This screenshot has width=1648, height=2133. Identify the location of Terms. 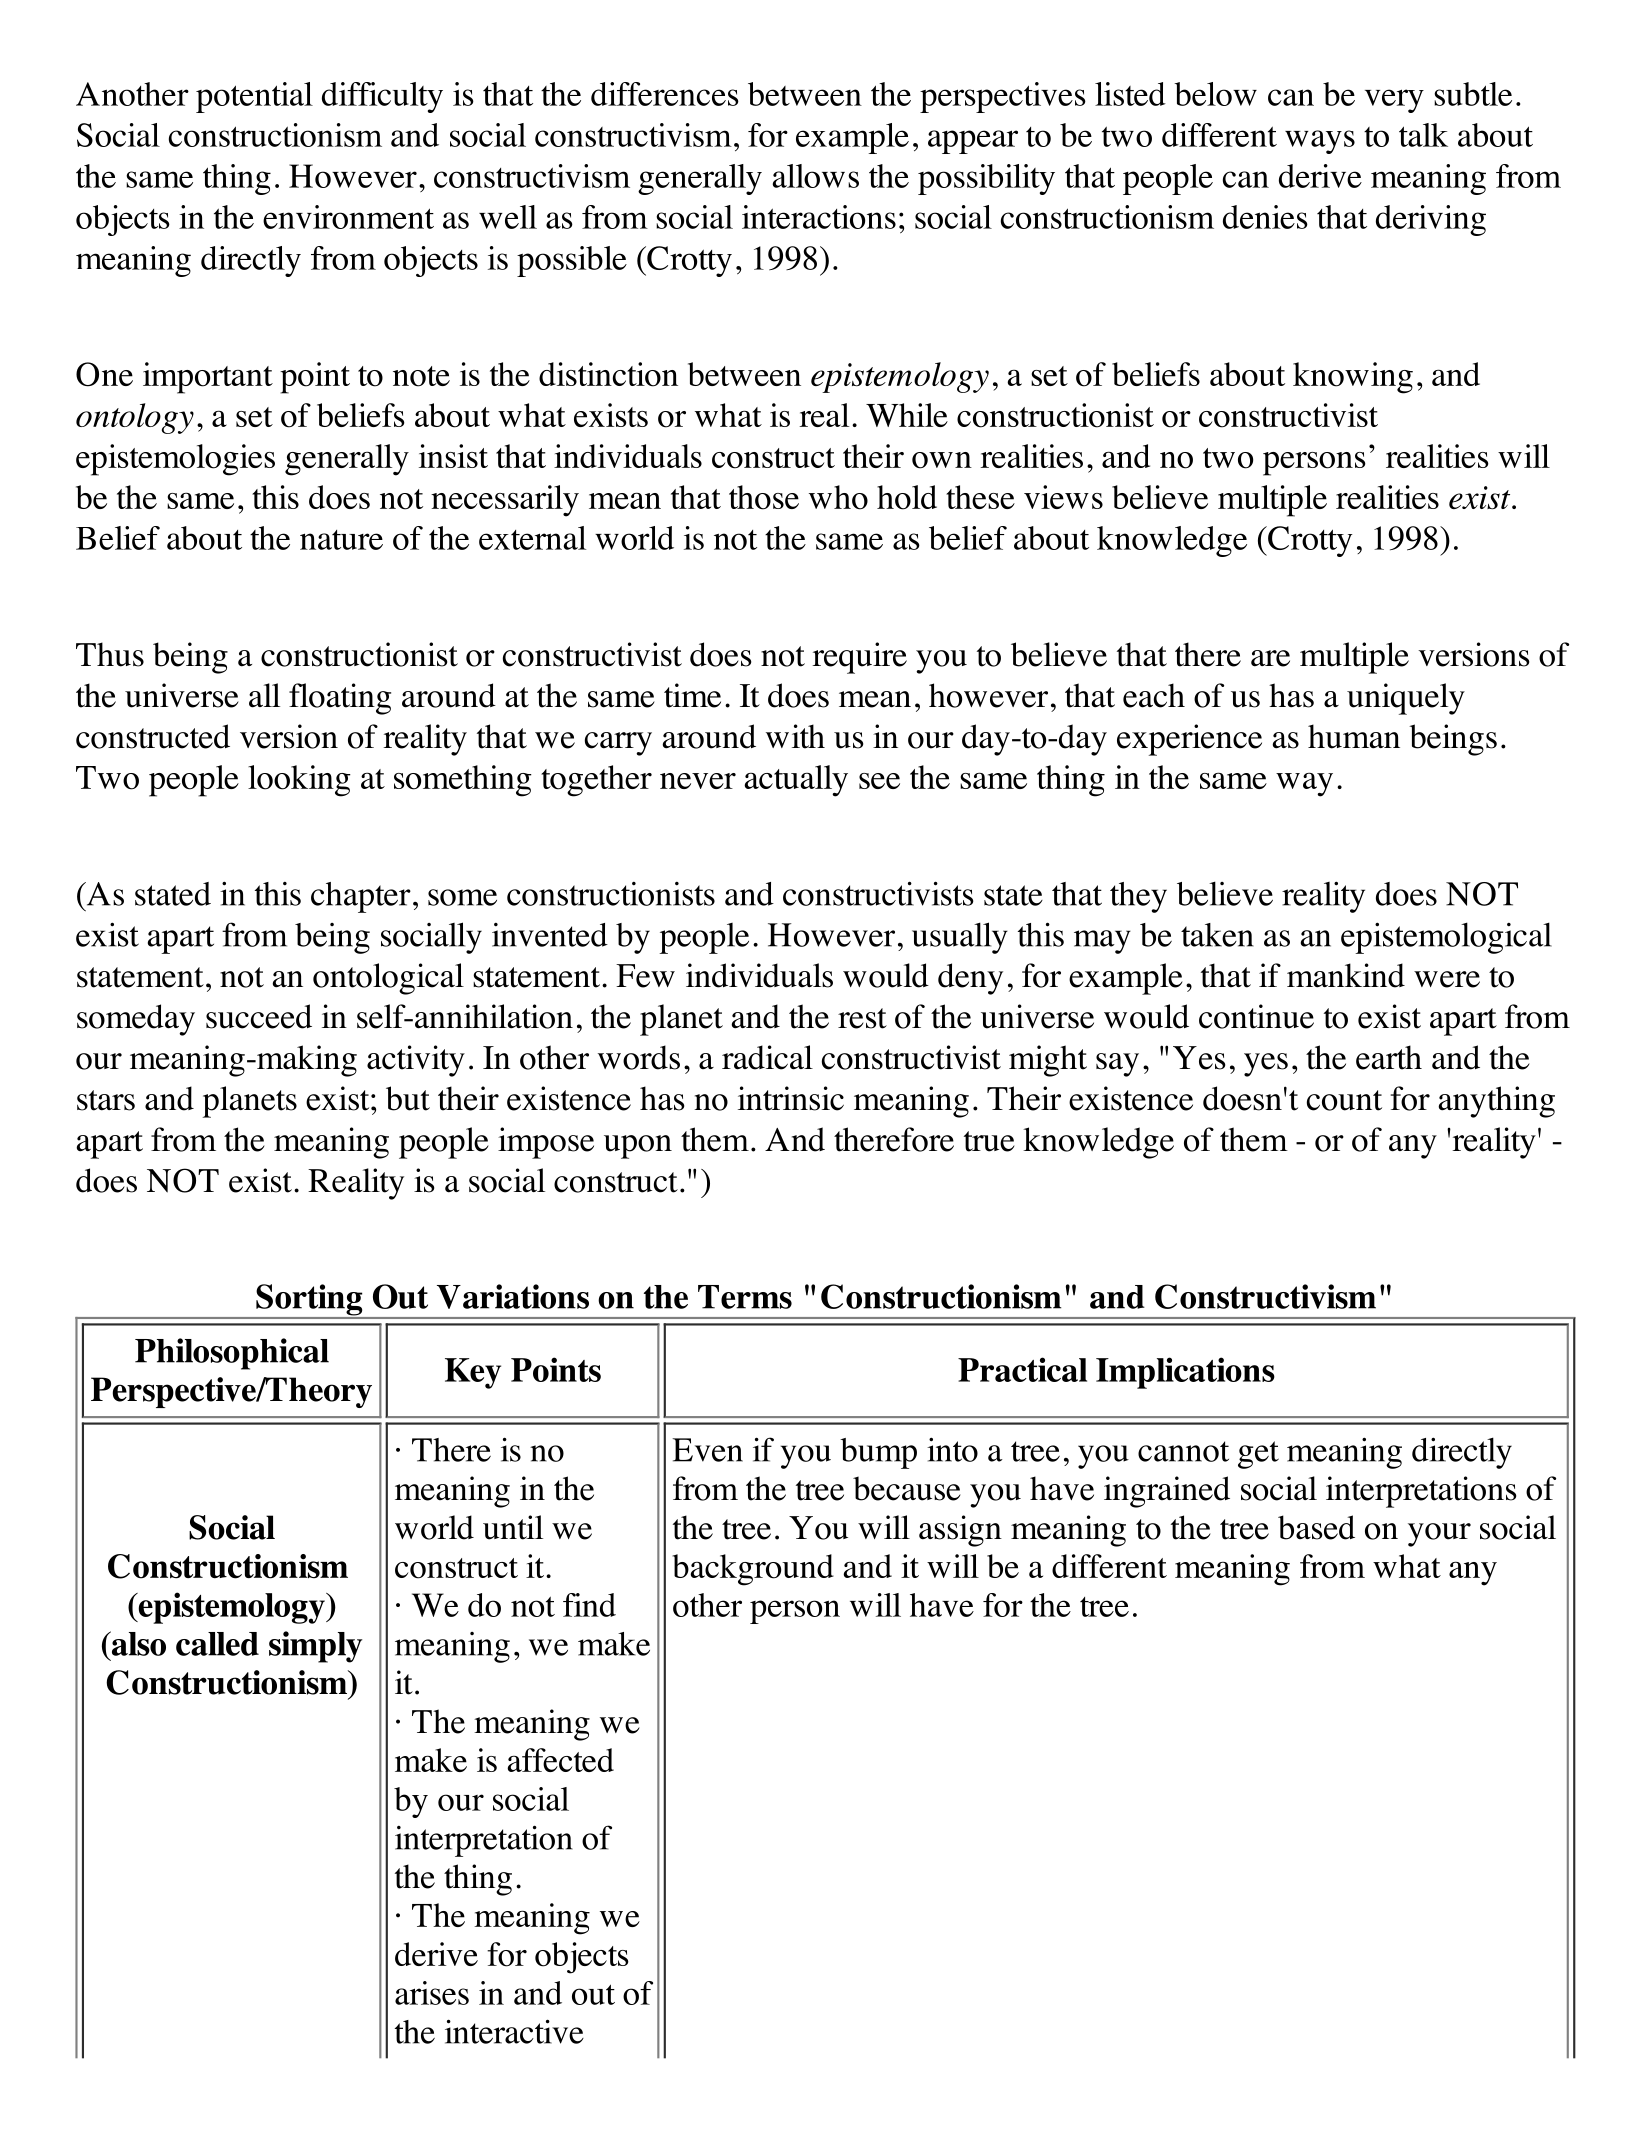
(745, 1297).
